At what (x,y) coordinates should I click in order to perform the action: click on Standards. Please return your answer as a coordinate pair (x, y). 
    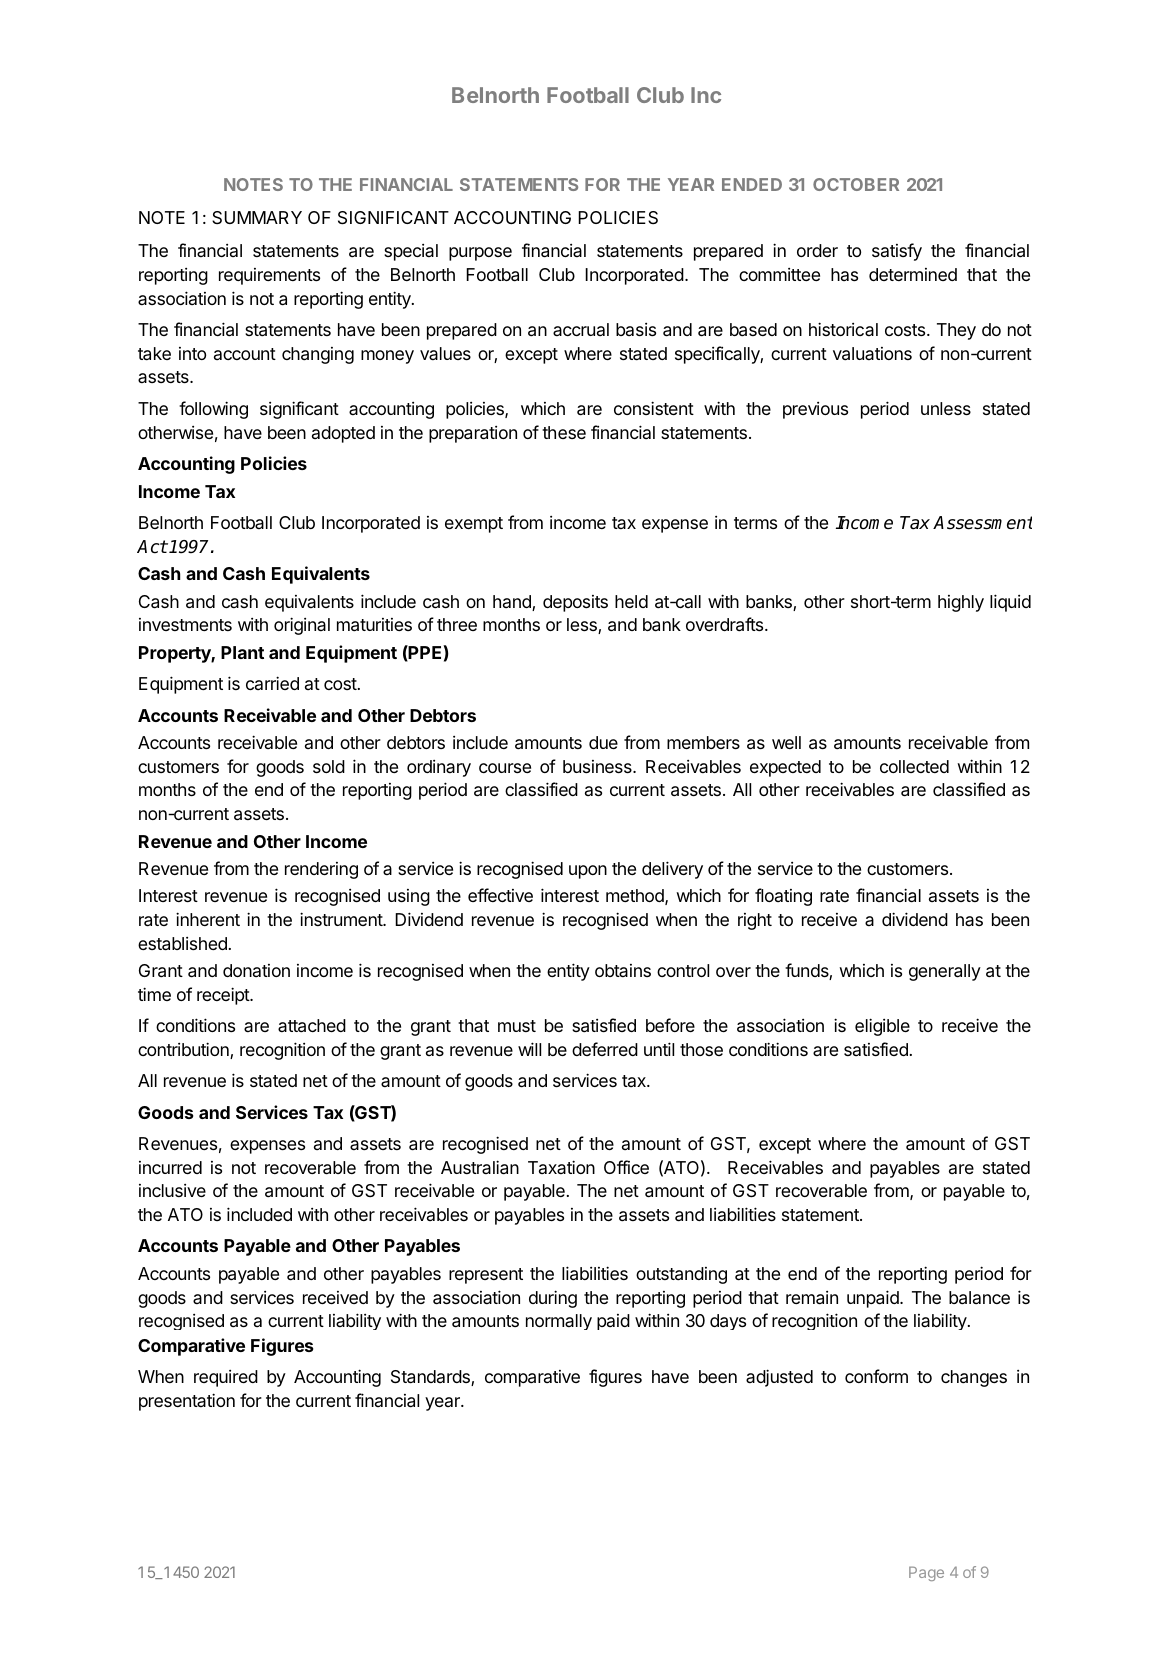
    Looking at the image, I should click on (431, 1378).
